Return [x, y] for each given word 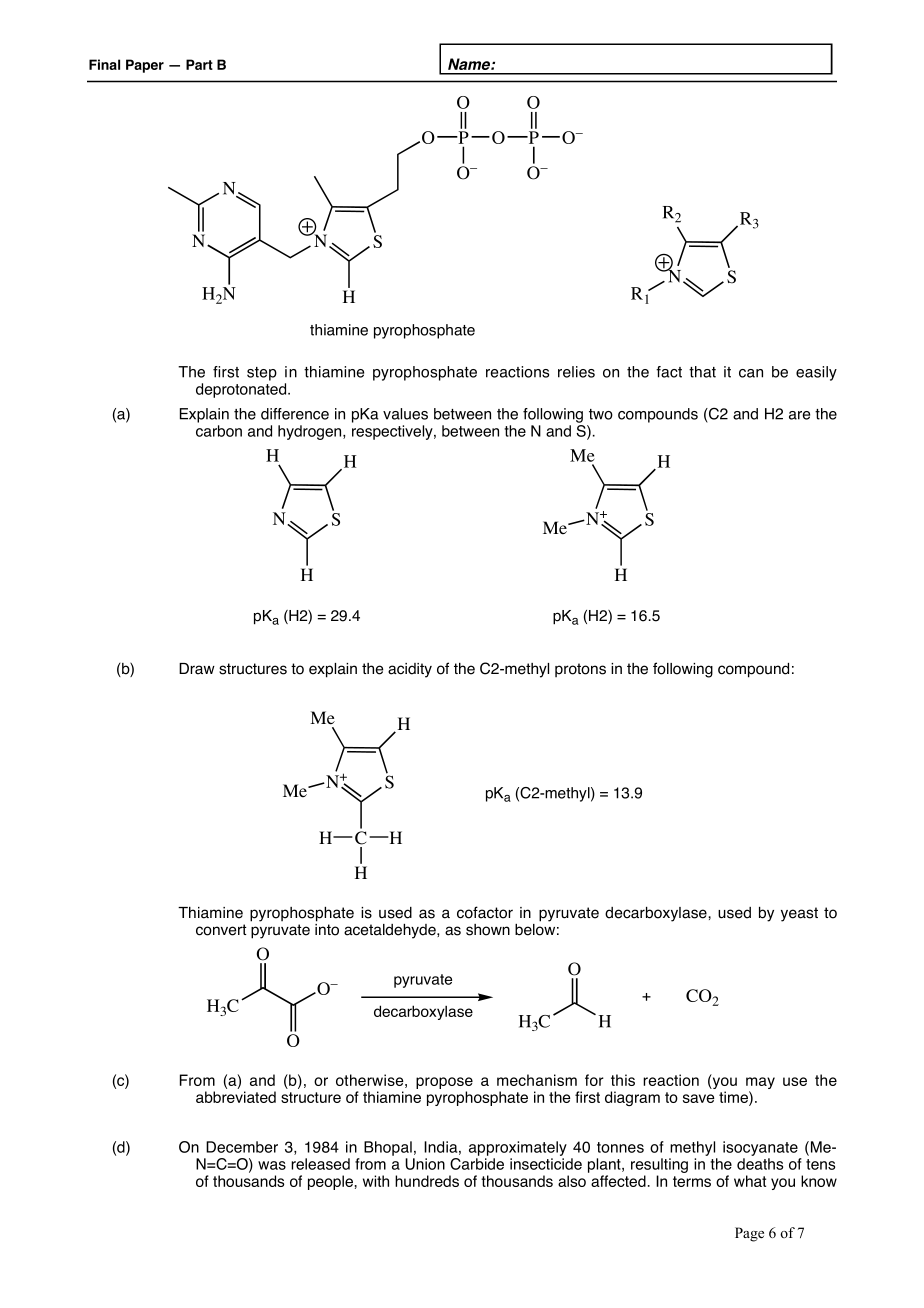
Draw [197, 669]
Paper [145, 66]
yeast [799, 914]
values [405, 414]
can [751, 373]
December [242, 1147]
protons [580, 670]
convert [221, 930]
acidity [410, 670]
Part [199, 64]
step [262, 374]
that [702, 372]
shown [488, 930]
